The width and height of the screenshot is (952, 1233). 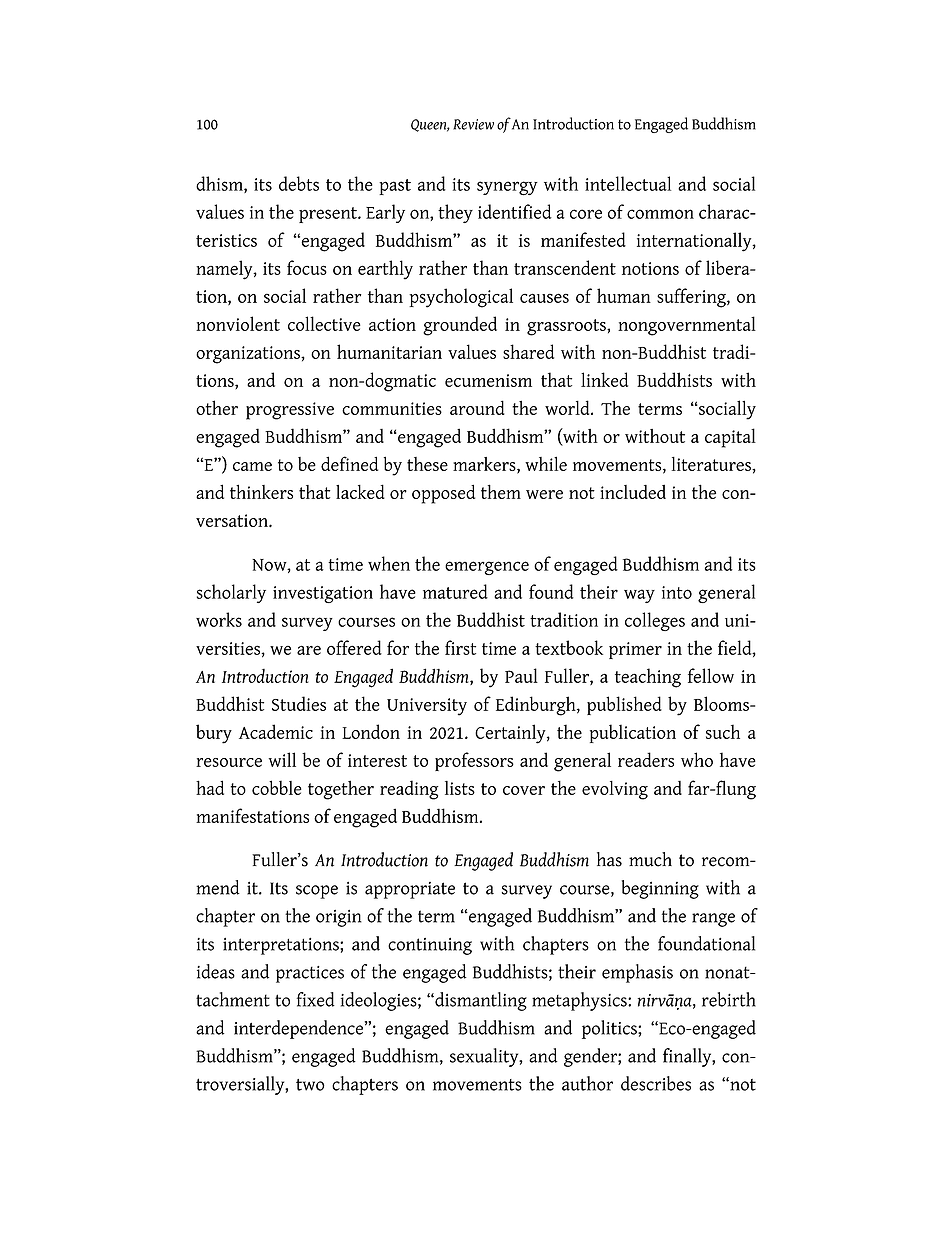 What do you see at coordinates (650, 859) in the screenshot?
I see `much` at bounding box center [650, 859].
